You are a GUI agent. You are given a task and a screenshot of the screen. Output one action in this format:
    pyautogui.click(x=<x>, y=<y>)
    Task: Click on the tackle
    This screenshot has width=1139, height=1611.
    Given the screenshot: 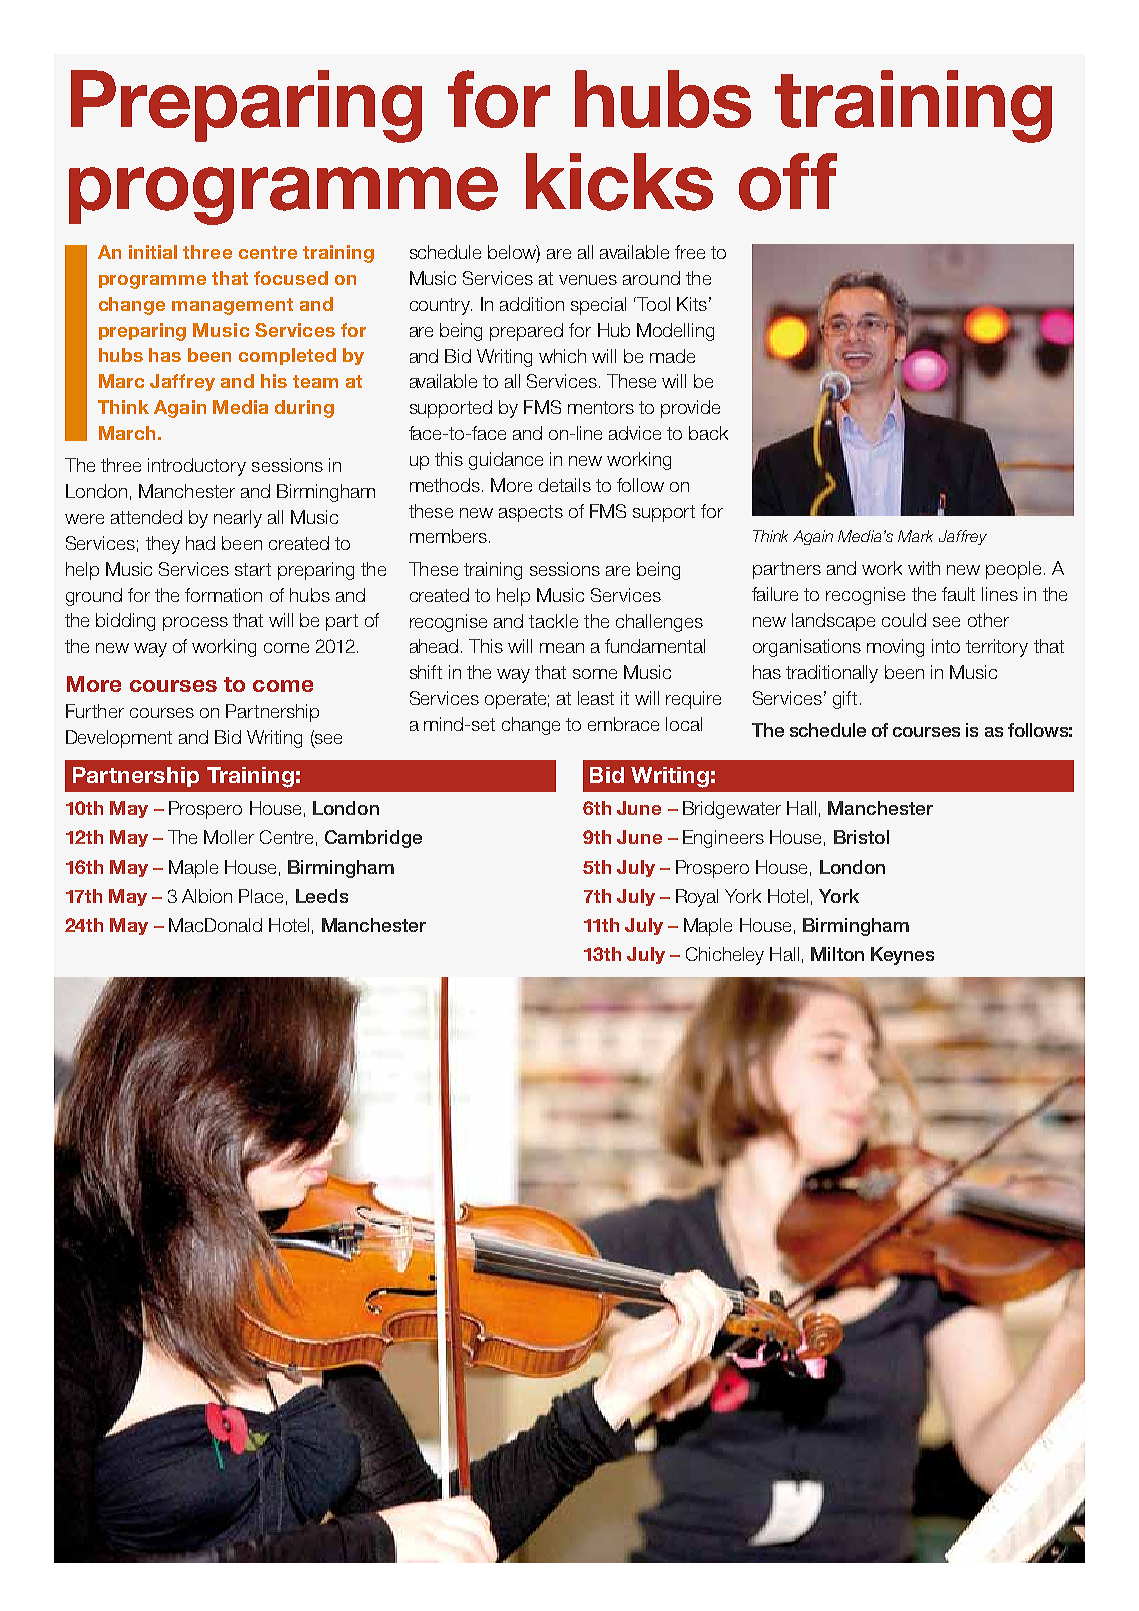 What is the action you would take?
    pyautogui.click(x=553, y=621)
